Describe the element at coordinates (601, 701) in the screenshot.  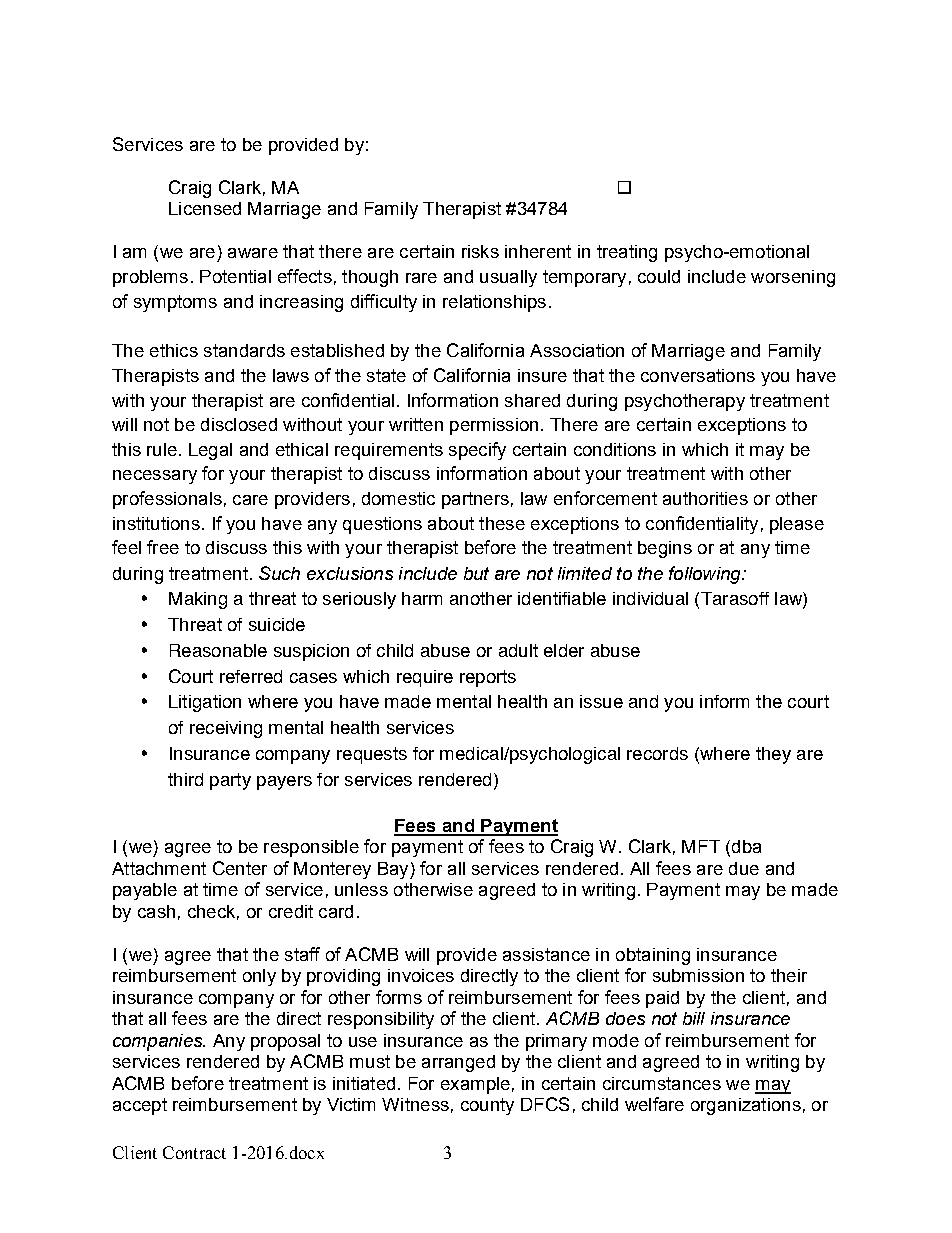
I see `issue` at that location.
